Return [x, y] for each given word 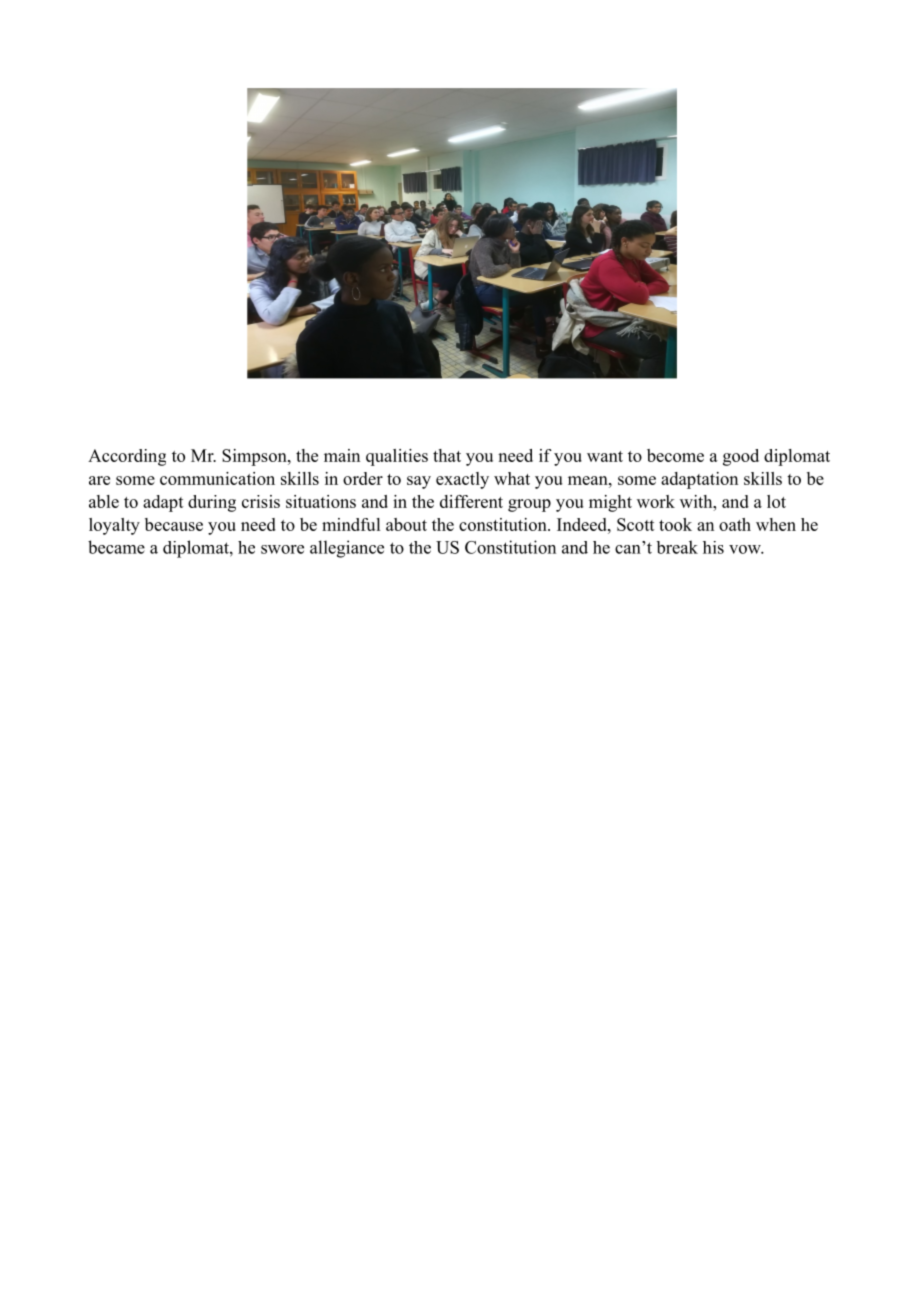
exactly [462, 480]
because [174, 524]
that [447, 455]
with [697, 501]
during [212, 503]
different [471, 501]
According [127, 457]
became [116, 547]
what [512, 478]
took [675, 524]
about [406, 524]
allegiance [347, 549]
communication [217, 478]
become [675, 455]
